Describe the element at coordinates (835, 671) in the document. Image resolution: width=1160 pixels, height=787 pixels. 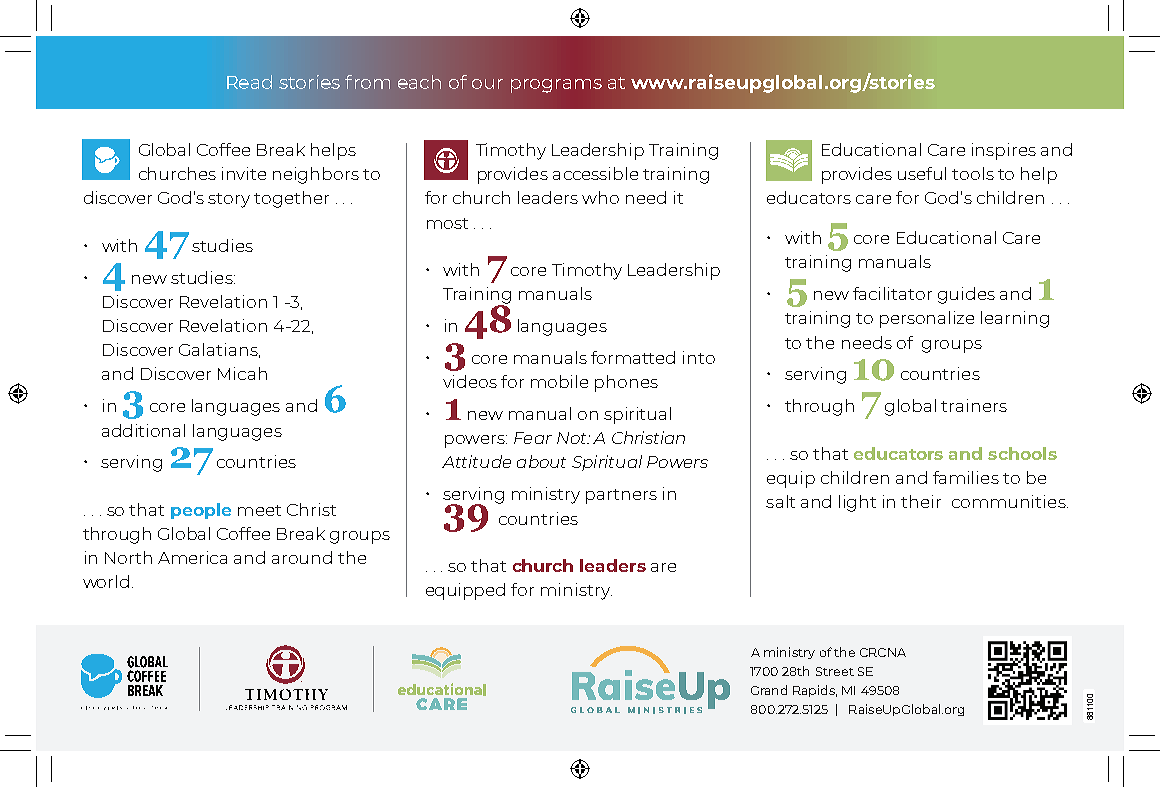
I see `Street` at that location.
